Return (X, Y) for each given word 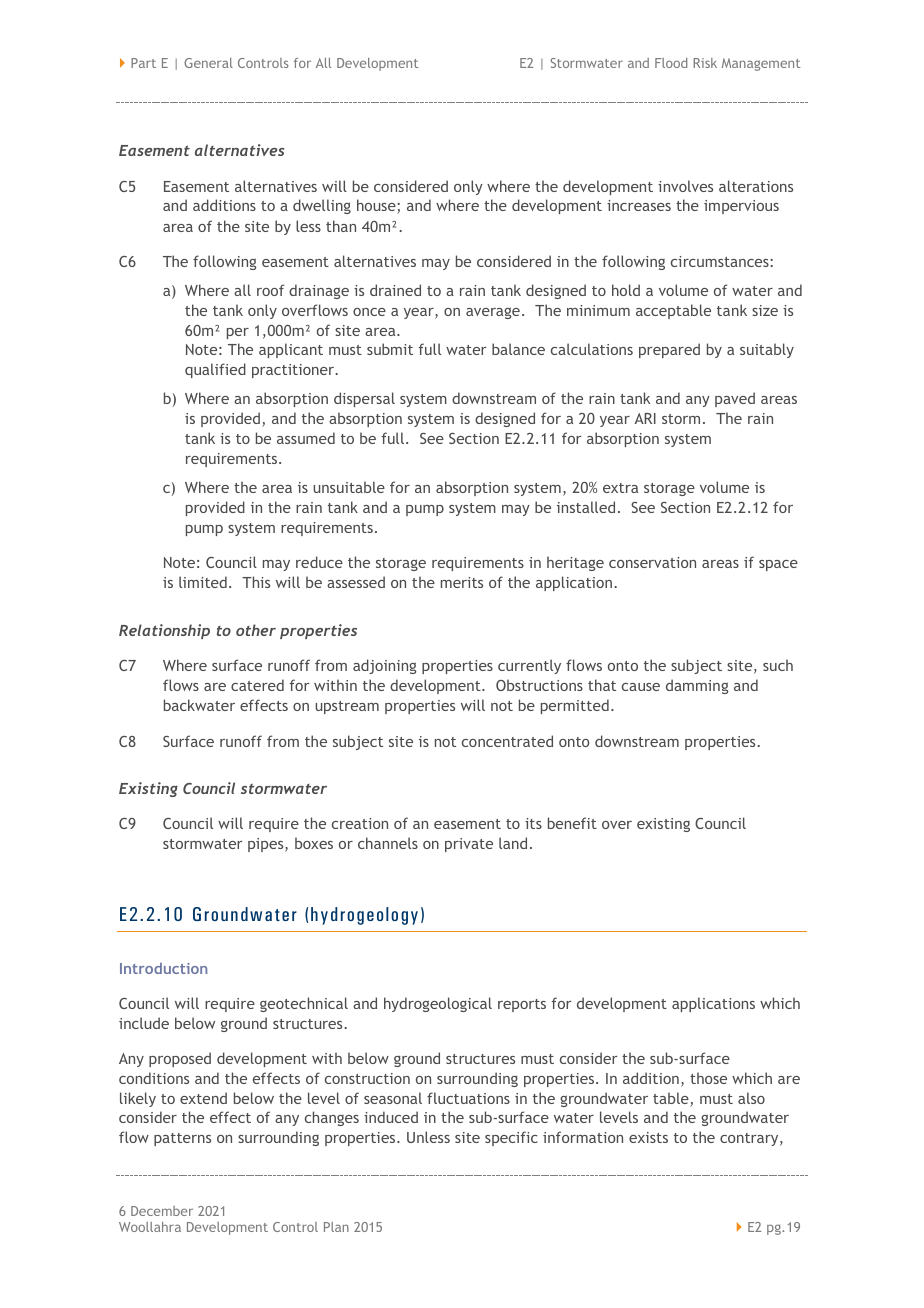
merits (462, 582)
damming (697, 686)
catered (257, 685)
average (493, 313)
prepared (669, 350)
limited (203, 582)
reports (522, 1005)
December (162, 1211)
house (377, 206)
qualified (215, 370)
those (708, 1078)
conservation (652, 562)
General (208, 63)
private (469, 845)
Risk (705, 63)
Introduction (163, 968)
